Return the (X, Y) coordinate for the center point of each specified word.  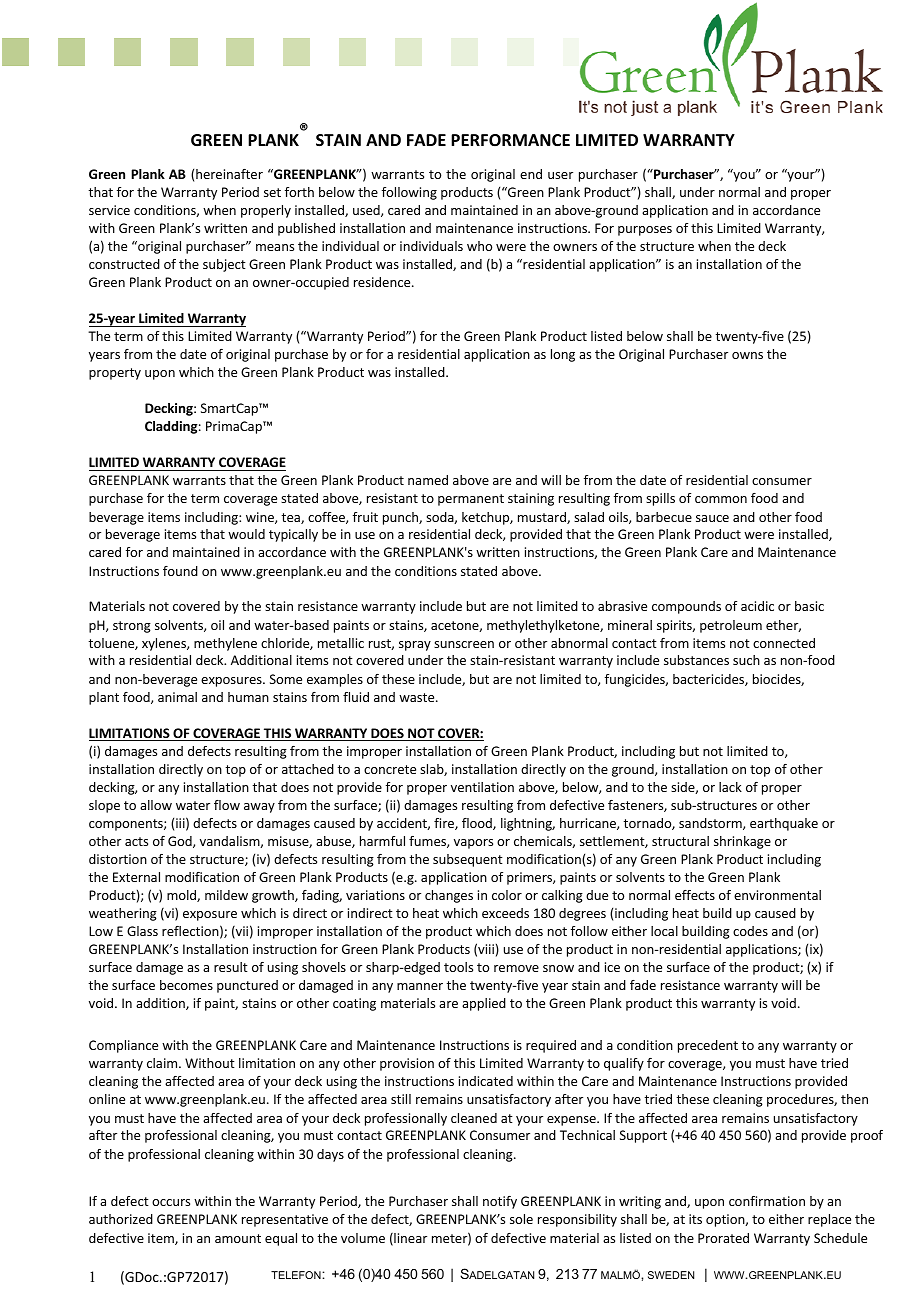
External (136, 877)
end (531, 174)
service (109, 210)
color (507, 895)
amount (238, 1238)
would (246, 534)
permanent (471, 500)
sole (521, 1219)
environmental (777, 895)
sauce (712, 518)
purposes (645, 231)
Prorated (723, 1238)
